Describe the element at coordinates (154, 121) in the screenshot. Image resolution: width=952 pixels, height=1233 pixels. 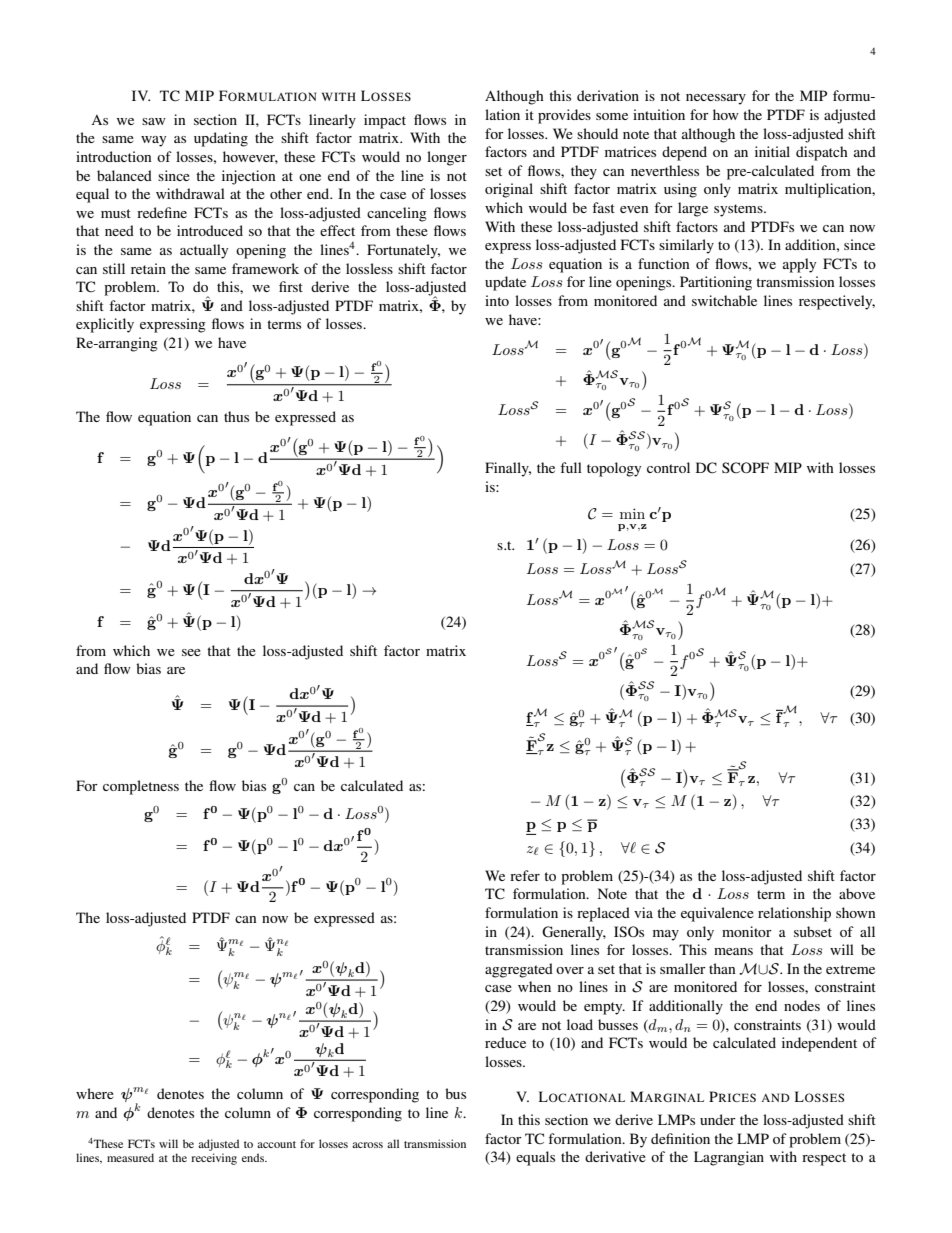
I see `saw` at that location.
